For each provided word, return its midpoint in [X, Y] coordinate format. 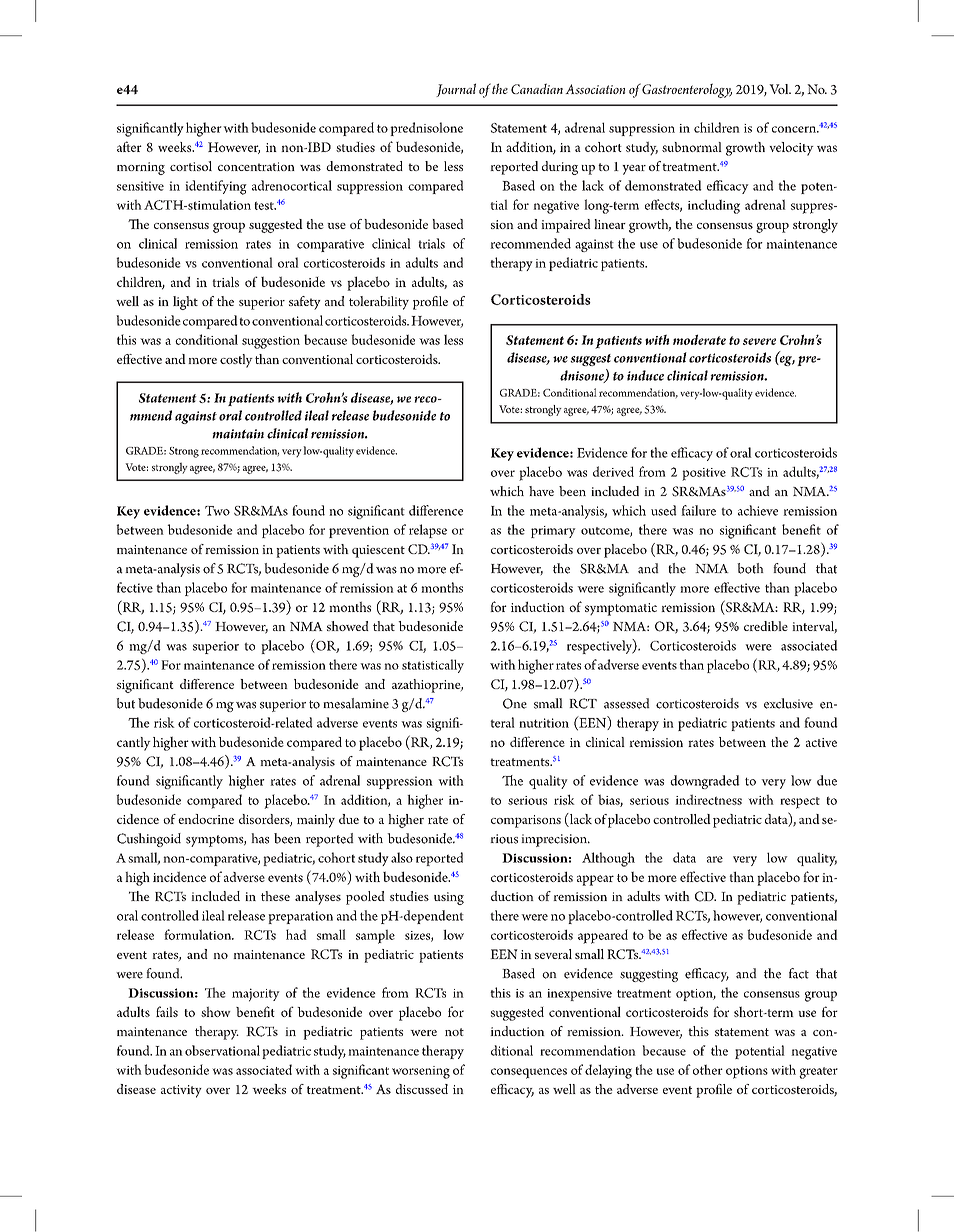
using [449, 898]
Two [217, 511]
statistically [433, 666]
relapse [428, 531]
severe [759, 341]
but [125, 703]
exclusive [788, 703]
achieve [758, 510]
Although [608, 859]
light [185, 303]
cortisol [191, 166]
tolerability [379, 303]
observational [222, 1050]
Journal [456, 90]
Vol [780, 89]
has [260, 838]
